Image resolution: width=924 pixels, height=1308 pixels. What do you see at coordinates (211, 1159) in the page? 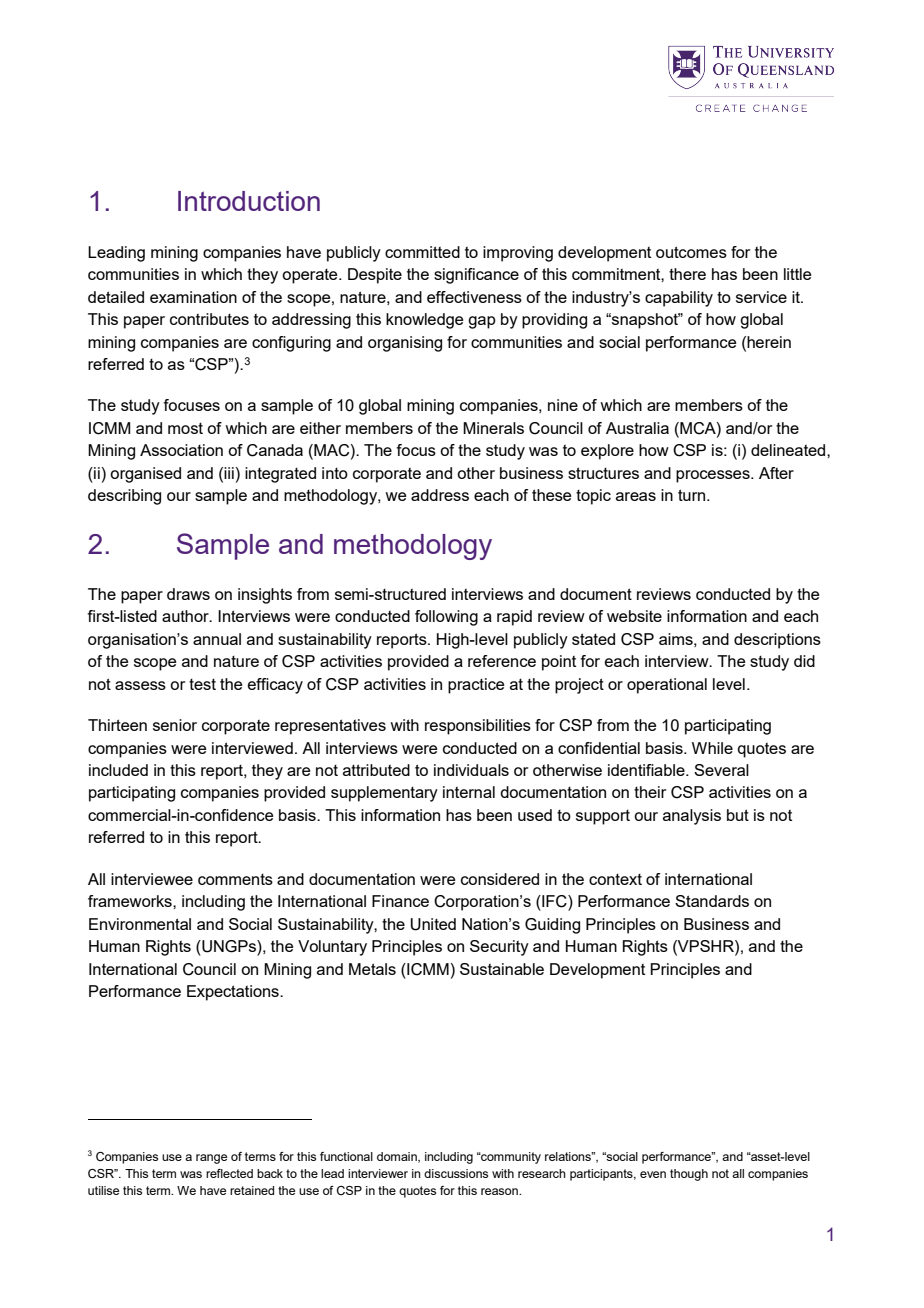
I see `range` at bounding box center [211, 1159].
